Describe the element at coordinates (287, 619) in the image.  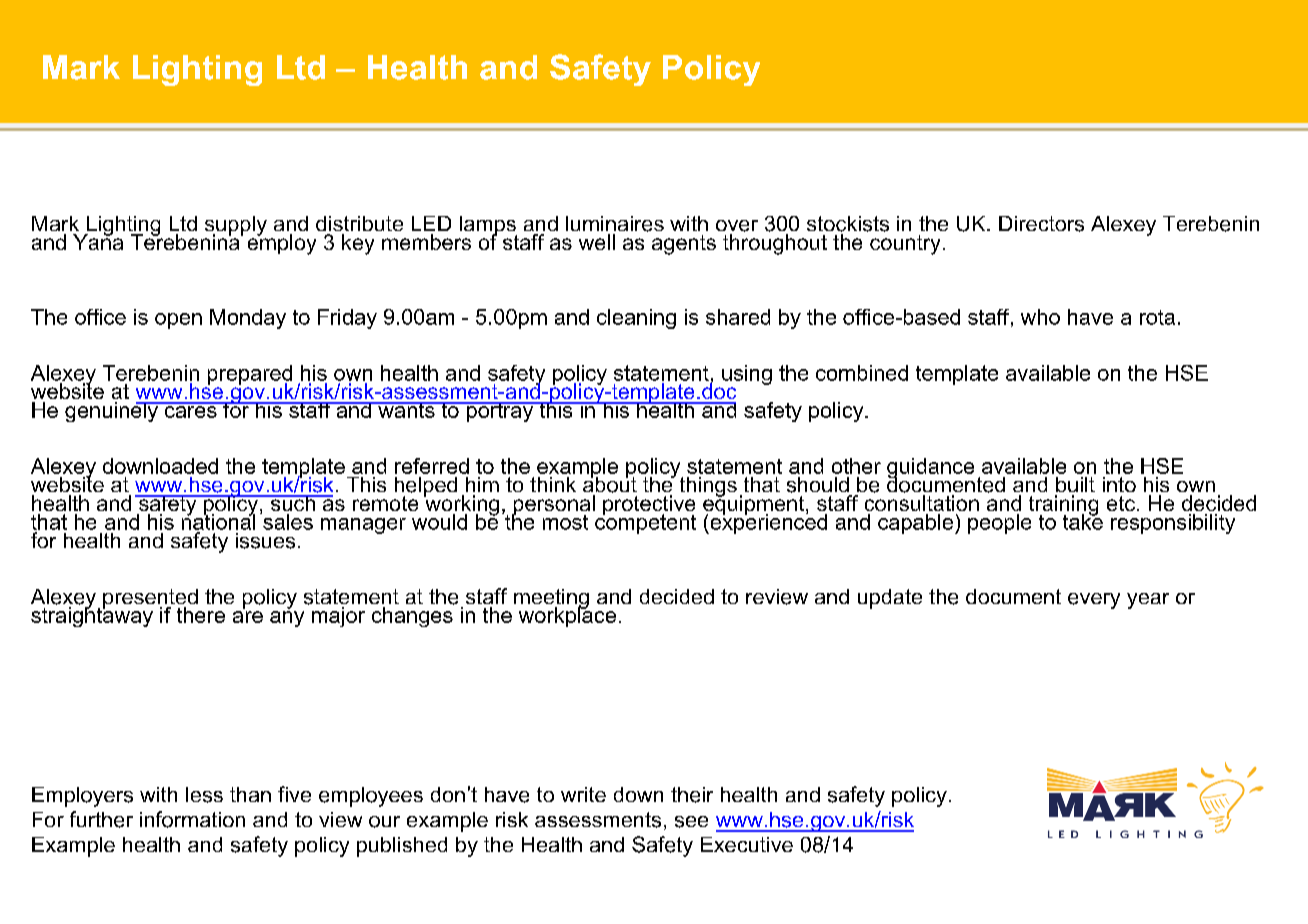
I see `any` at that location.
